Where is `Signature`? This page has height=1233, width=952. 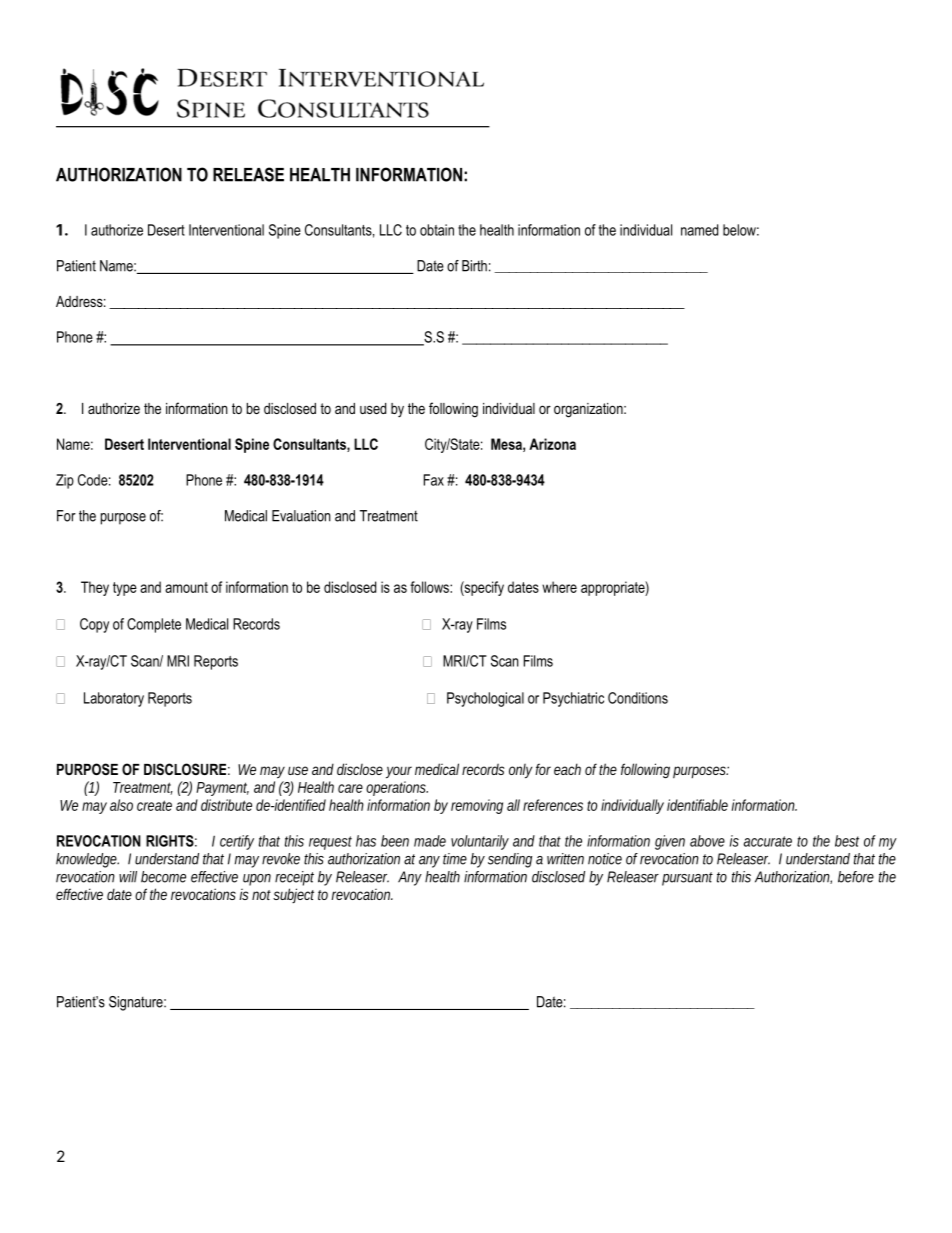
Signature is located at coordinates (137, 1003).
